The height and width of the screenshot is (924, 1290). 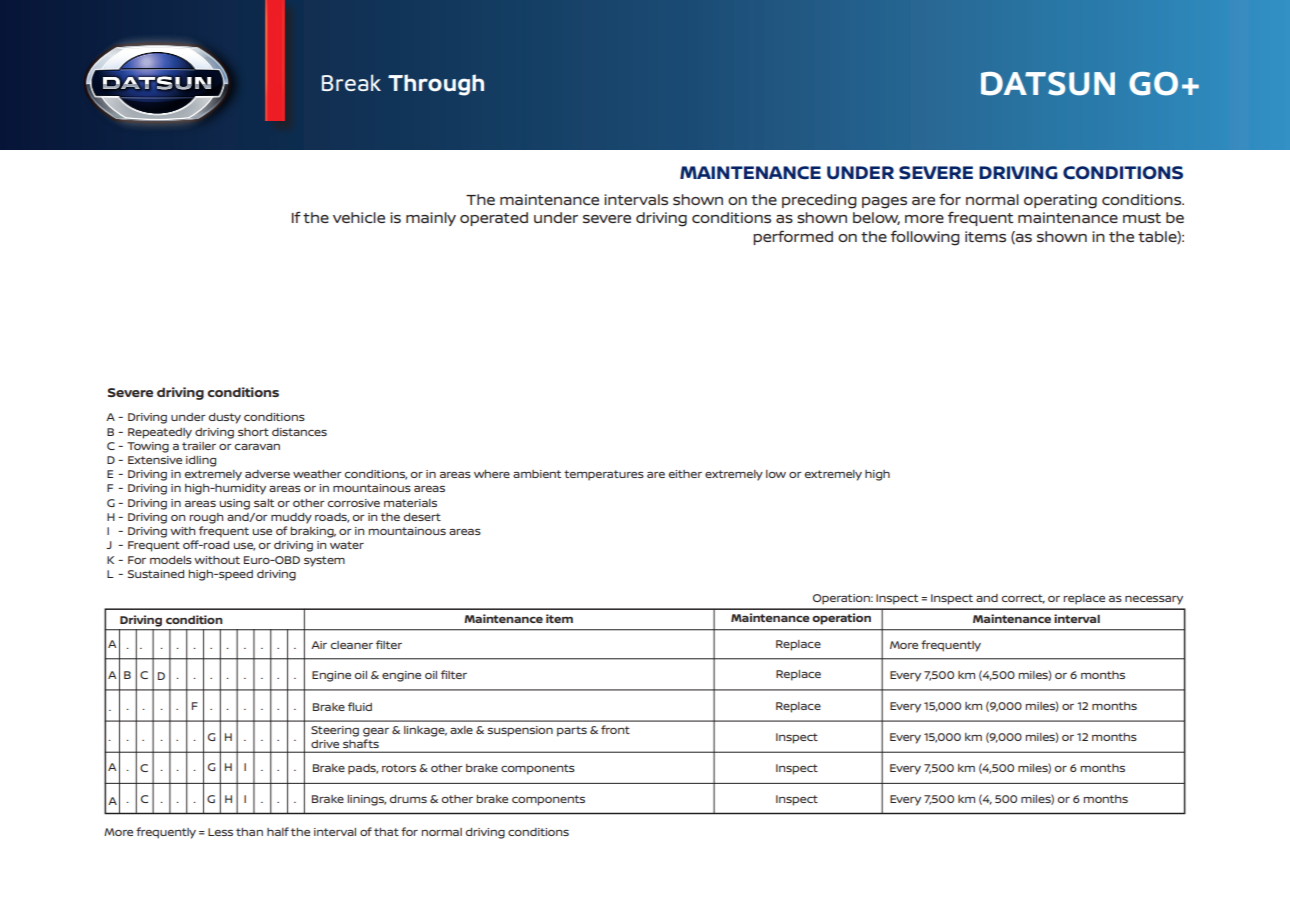 I want to click on following, so click(x=925, y=238).
